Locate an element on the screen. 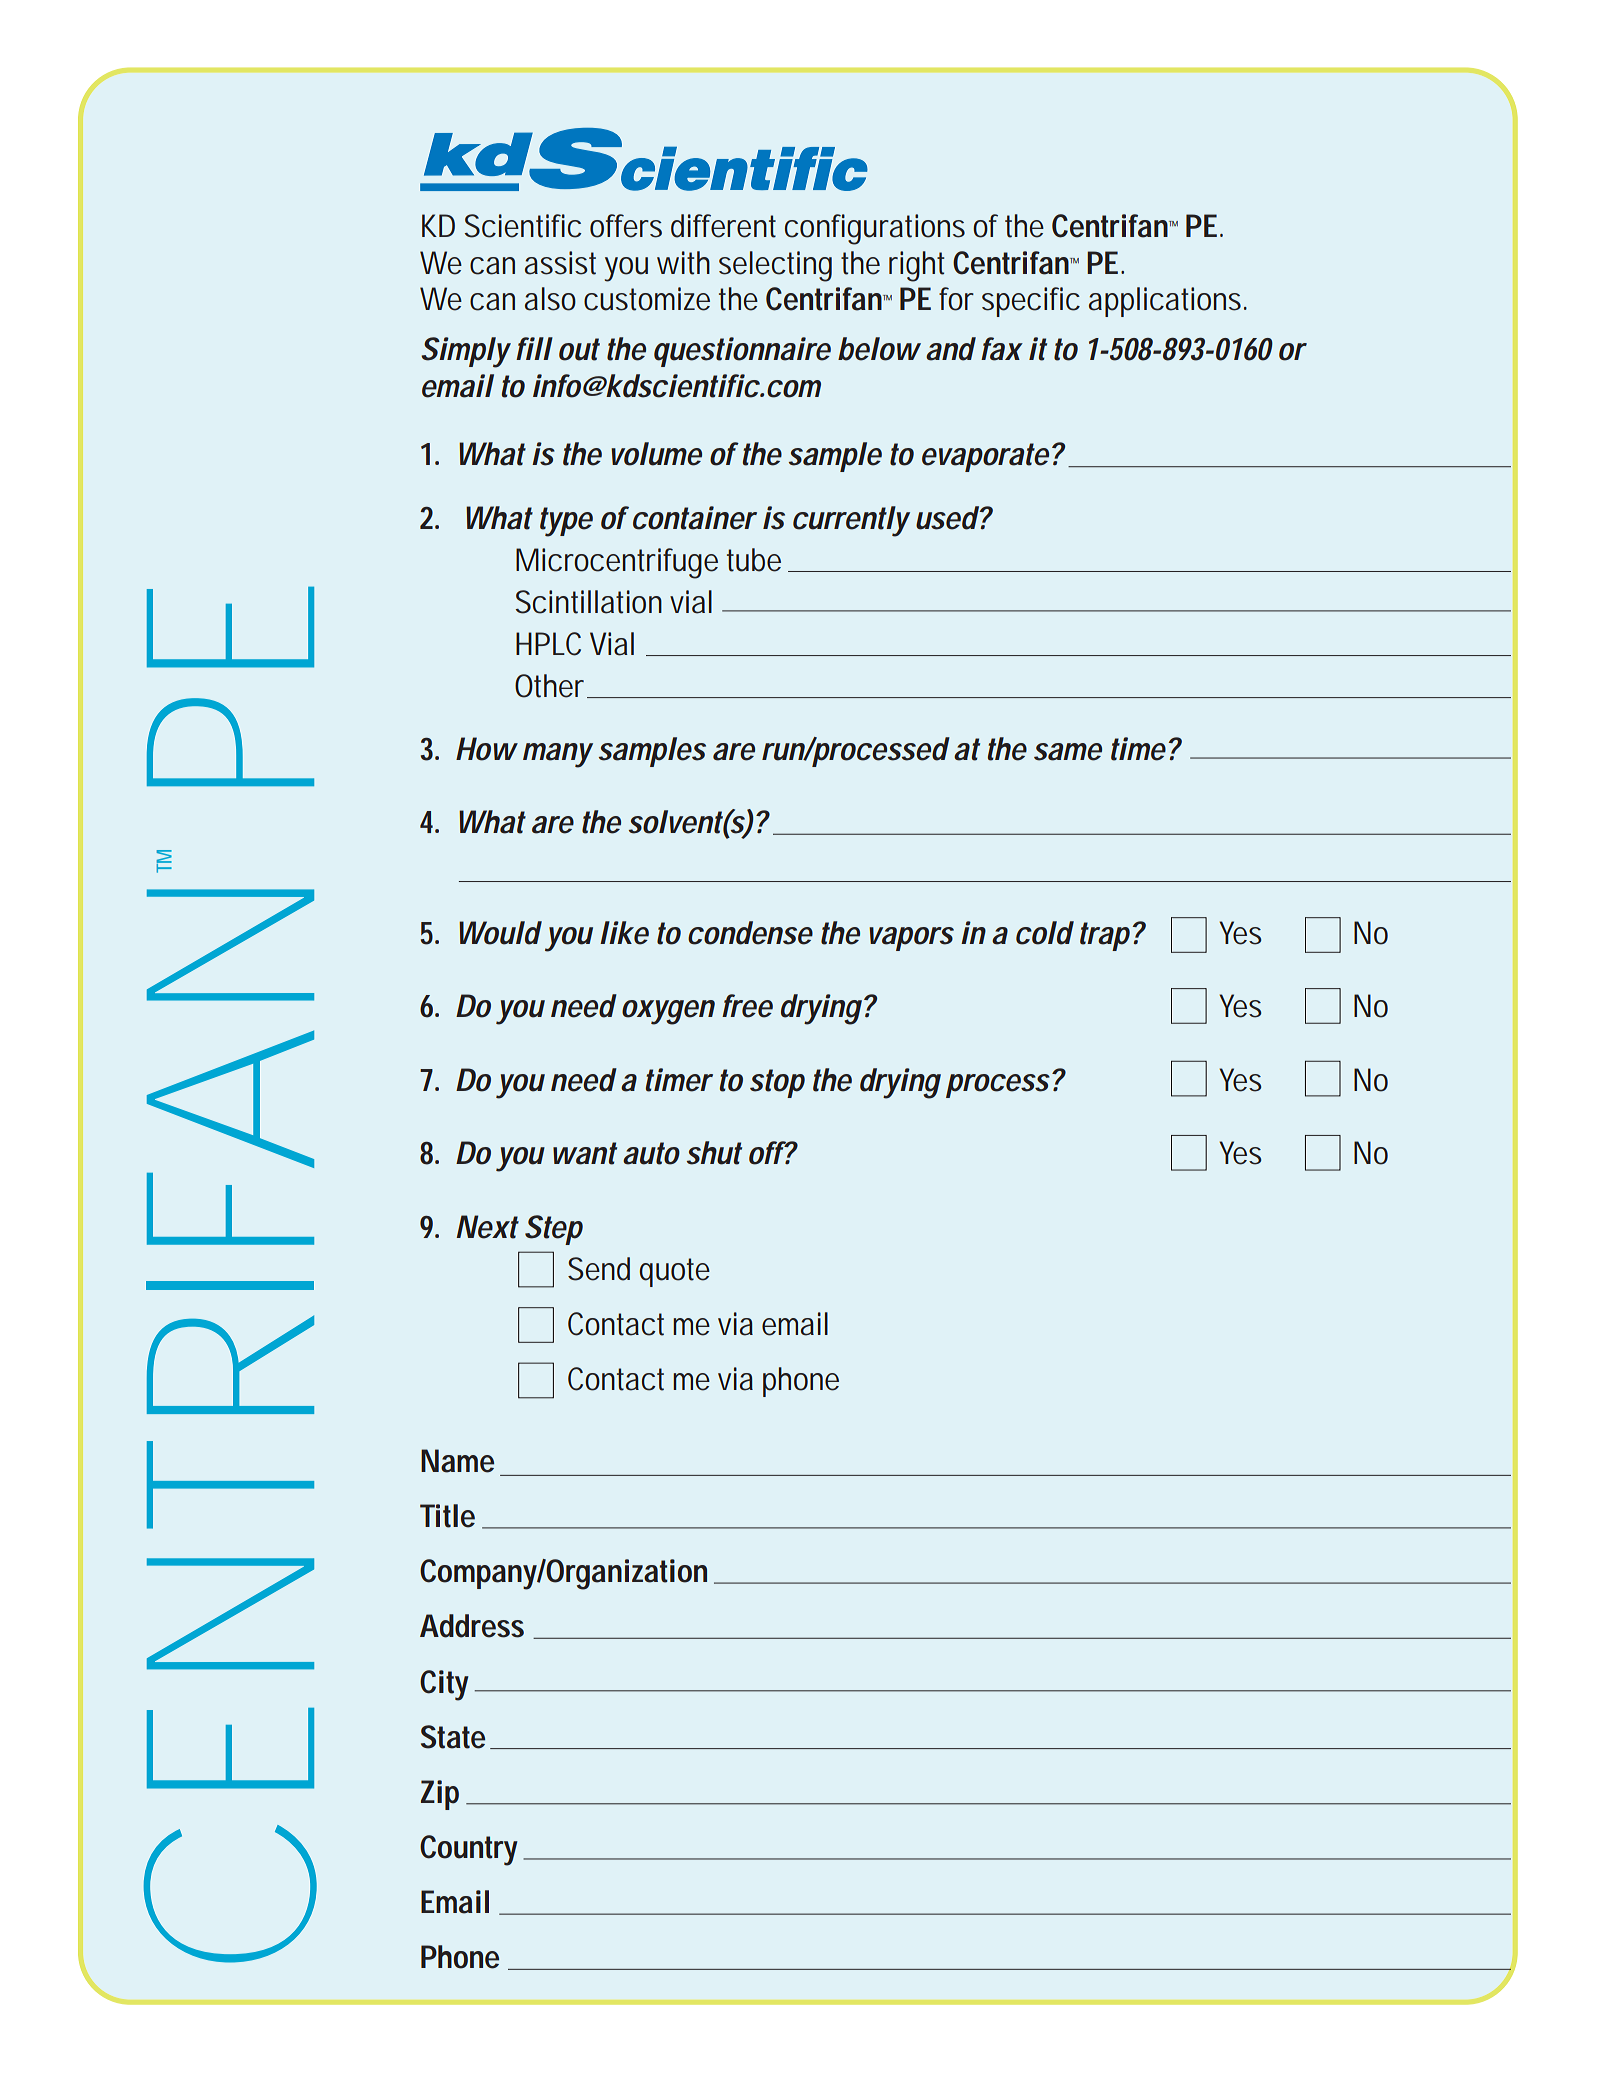  tube is located at coordinates (754, 560).
